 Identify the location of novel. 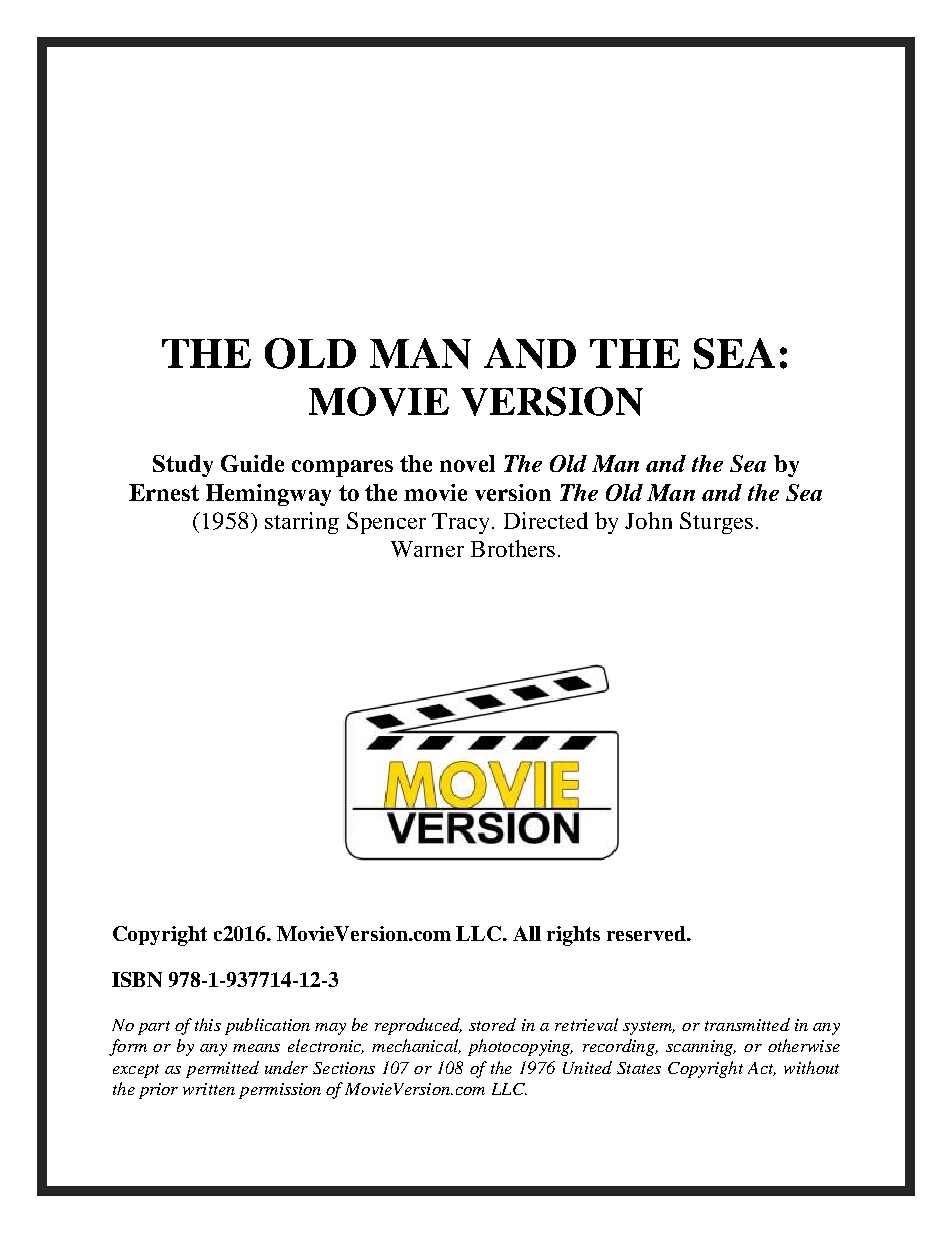
(467, 463).
